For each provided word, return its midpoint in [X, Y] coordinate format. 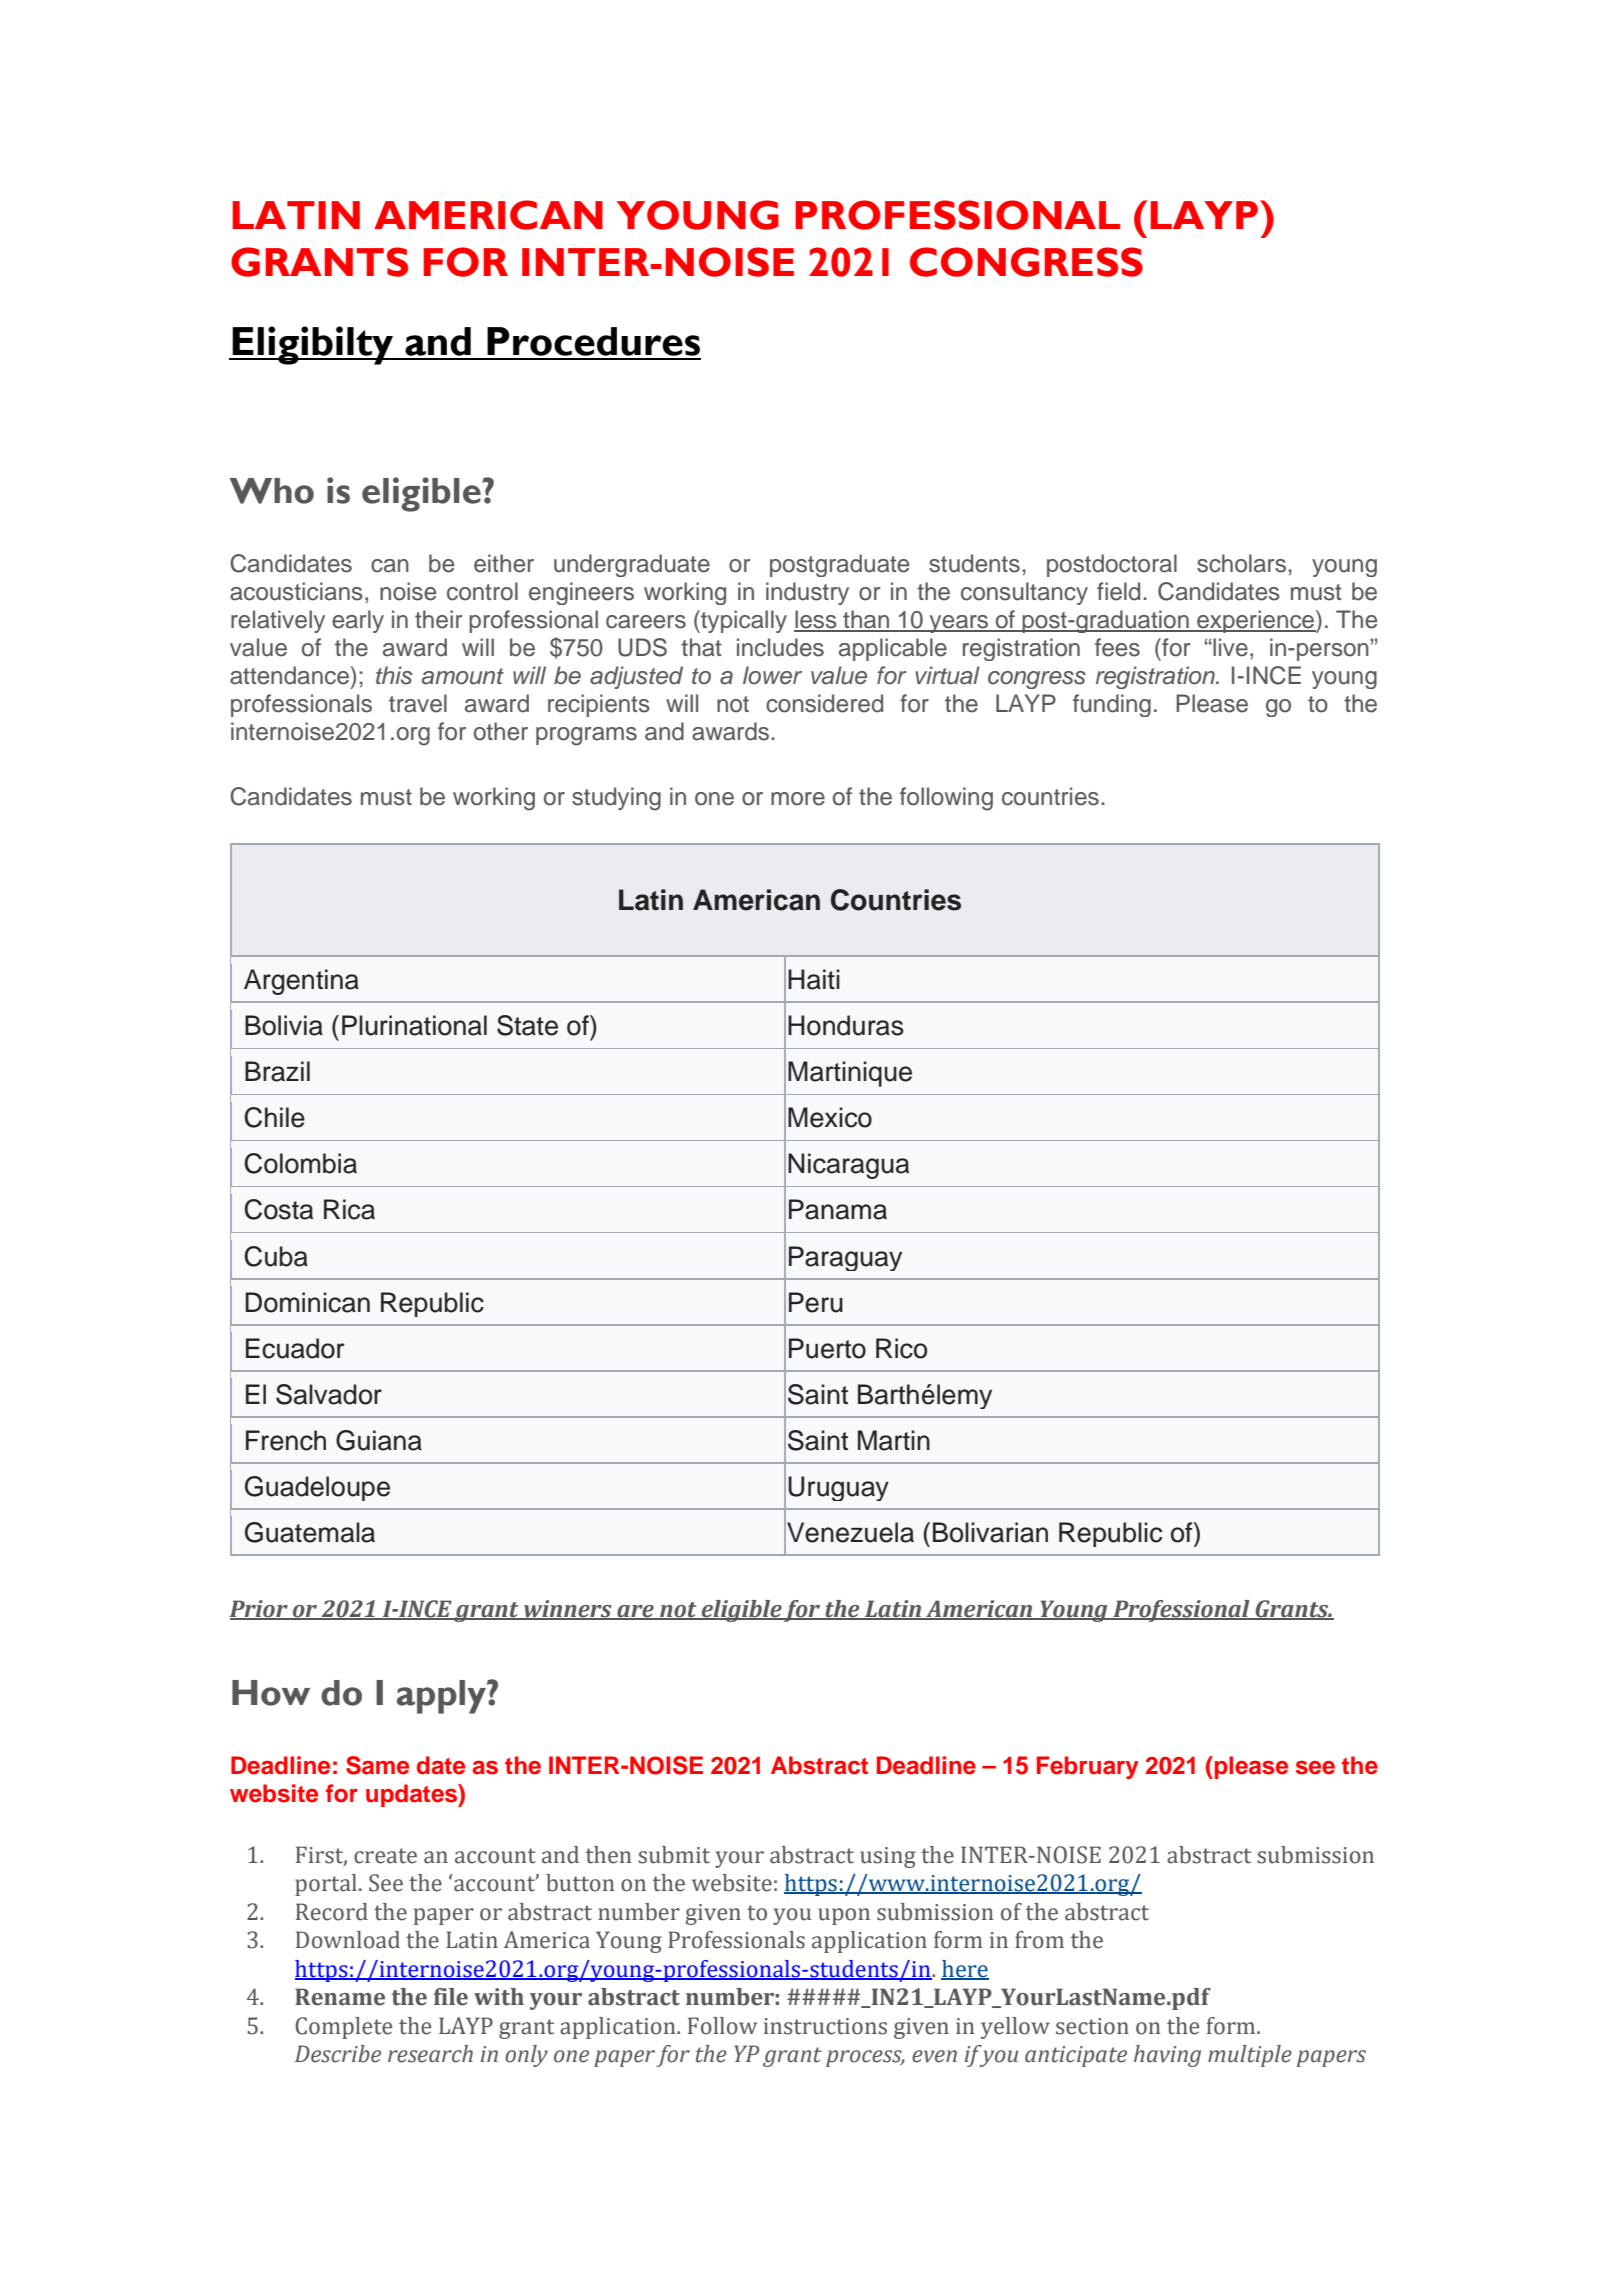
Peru [816, 1302]
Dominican [307, 1302]
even [934, 2056]
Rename [340, 1997]
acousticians [296, 591]
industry [807, 593]
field [1118, 591]
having [1167, 2056]
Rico [901, 1348]
